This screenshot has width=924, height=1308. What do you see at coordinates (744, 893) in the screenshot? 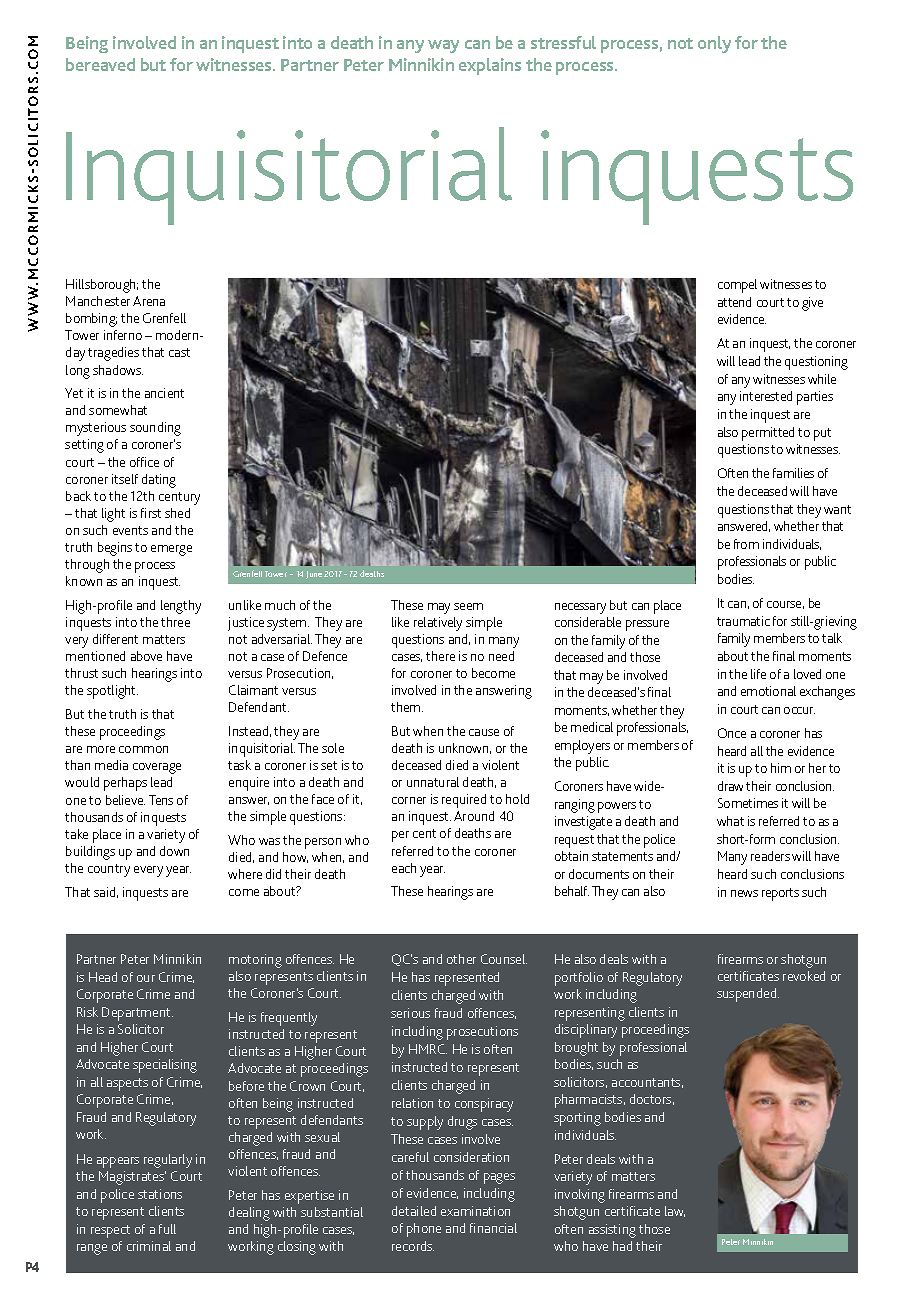
I see `news` at bounding box center [744, 893].
